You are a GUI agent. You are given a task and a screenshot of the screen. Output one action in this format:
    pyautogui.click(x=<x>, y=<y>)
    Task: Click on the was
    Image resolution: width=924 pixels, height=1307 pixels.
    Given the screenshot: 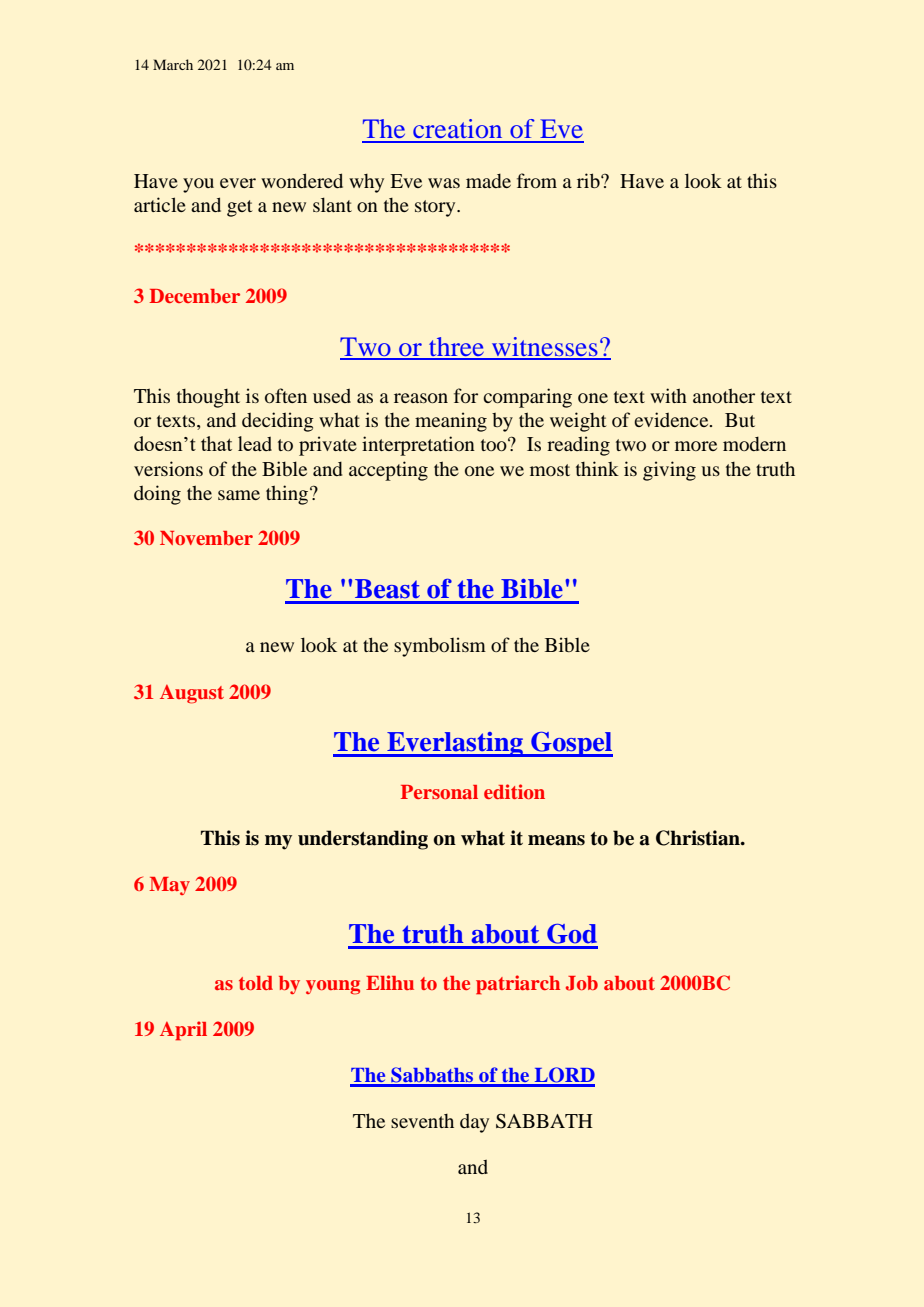 What is the action you would take?
    pyautogui.click(x=444, y=183)
